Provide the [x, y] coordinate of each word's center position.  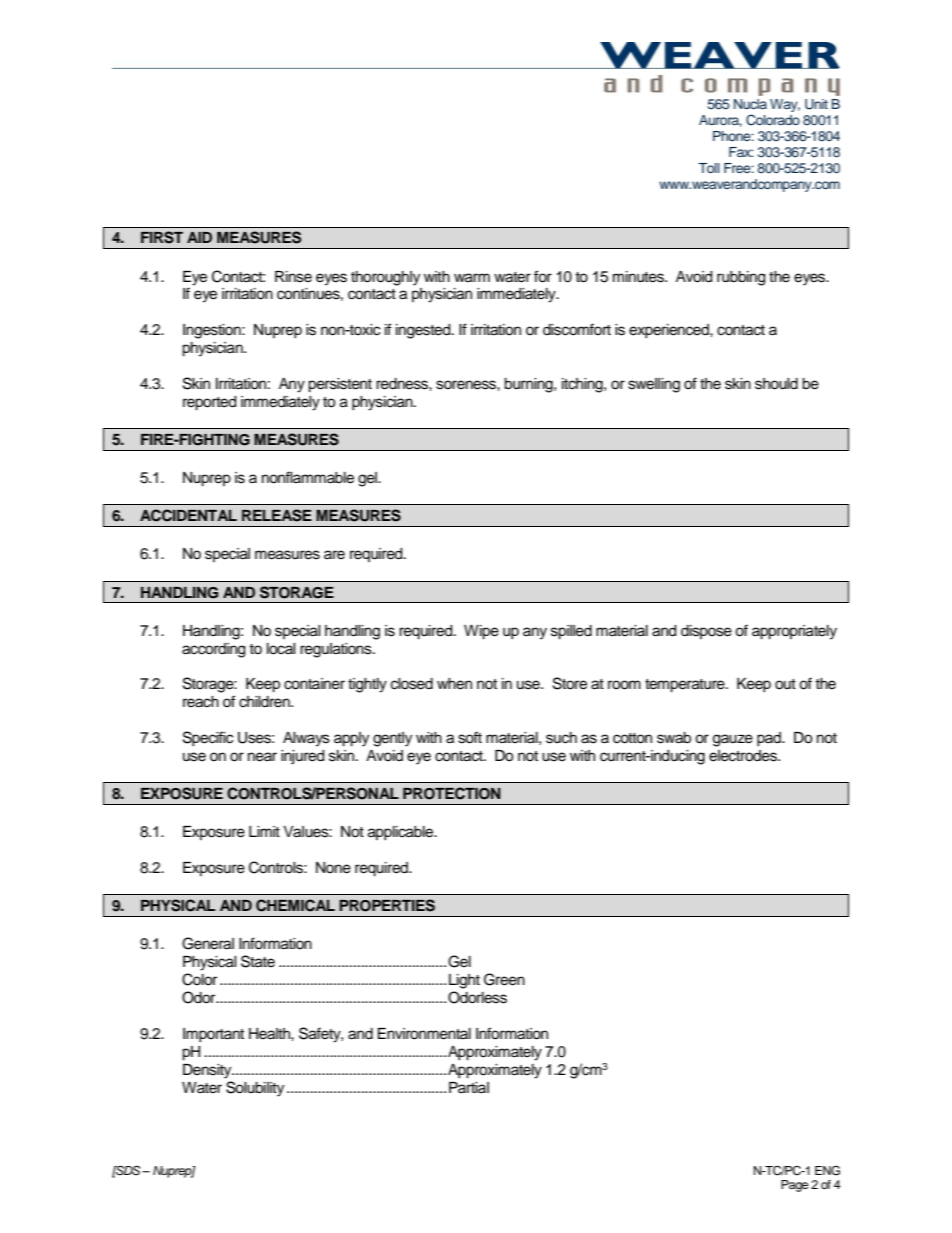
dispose [706, 632]
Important [213, 1035]
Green [504, 979]
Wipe [481, 632]
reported [209, 403]
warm [472, 278]
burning [529, 385]
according [213, 650]
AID [199, 237]
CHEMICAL [295, 905]
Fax [741, 152]
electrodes [744, 756]
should [776, 384]
